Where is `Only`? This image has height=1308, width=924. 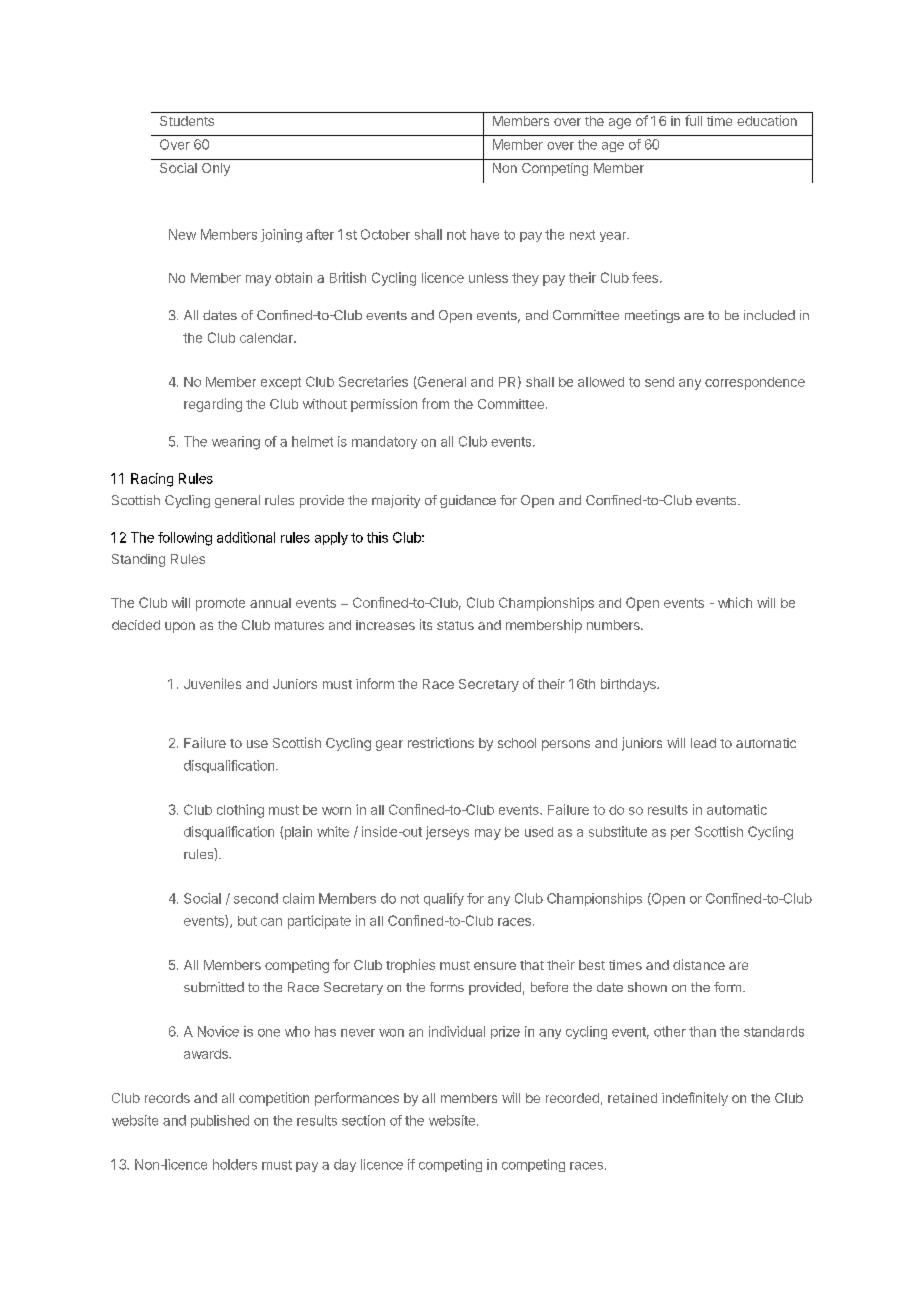 Only is located at coordinates (216, 169).
